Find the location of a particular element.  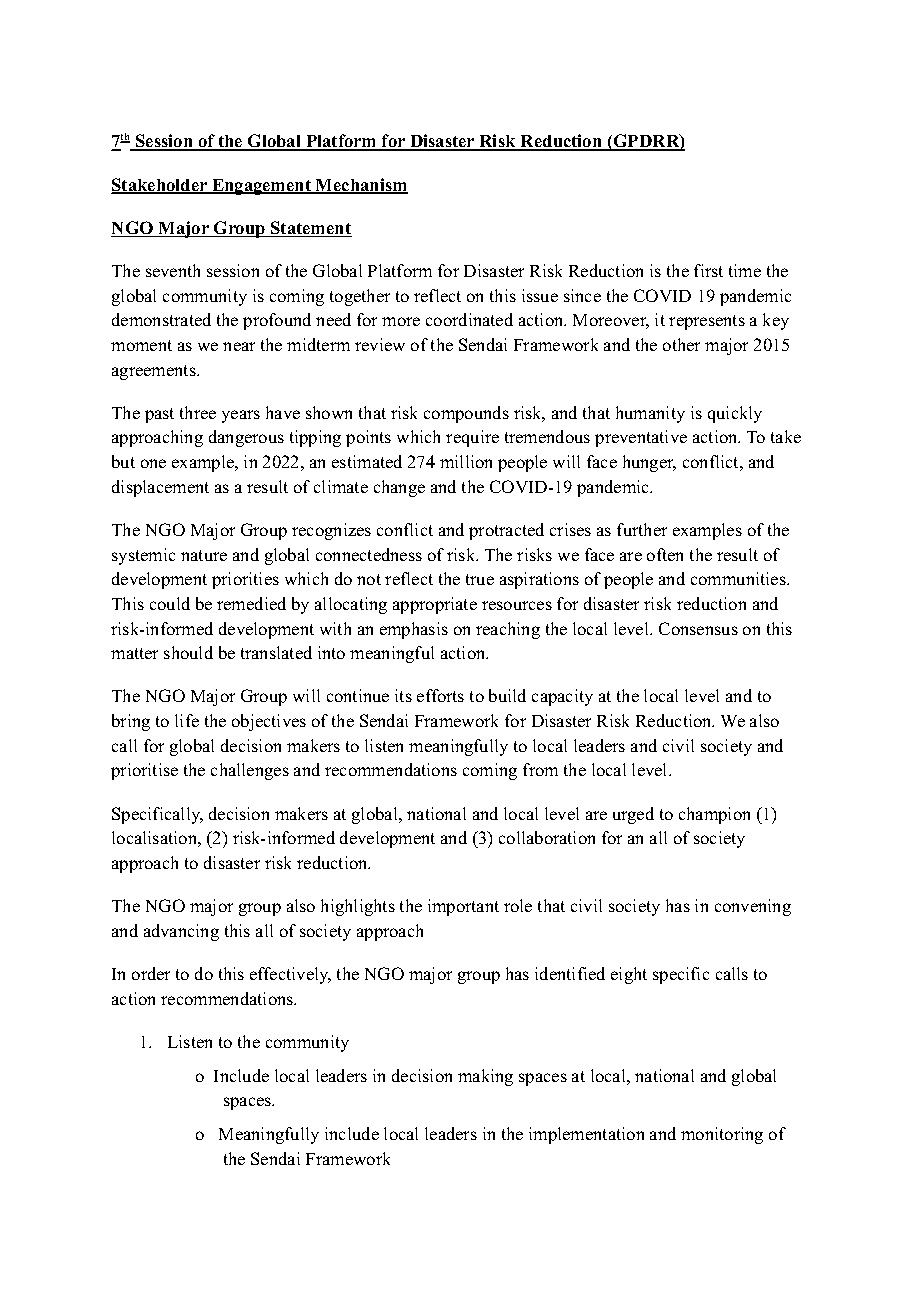

advancing is located at coordinates (181, 932).
